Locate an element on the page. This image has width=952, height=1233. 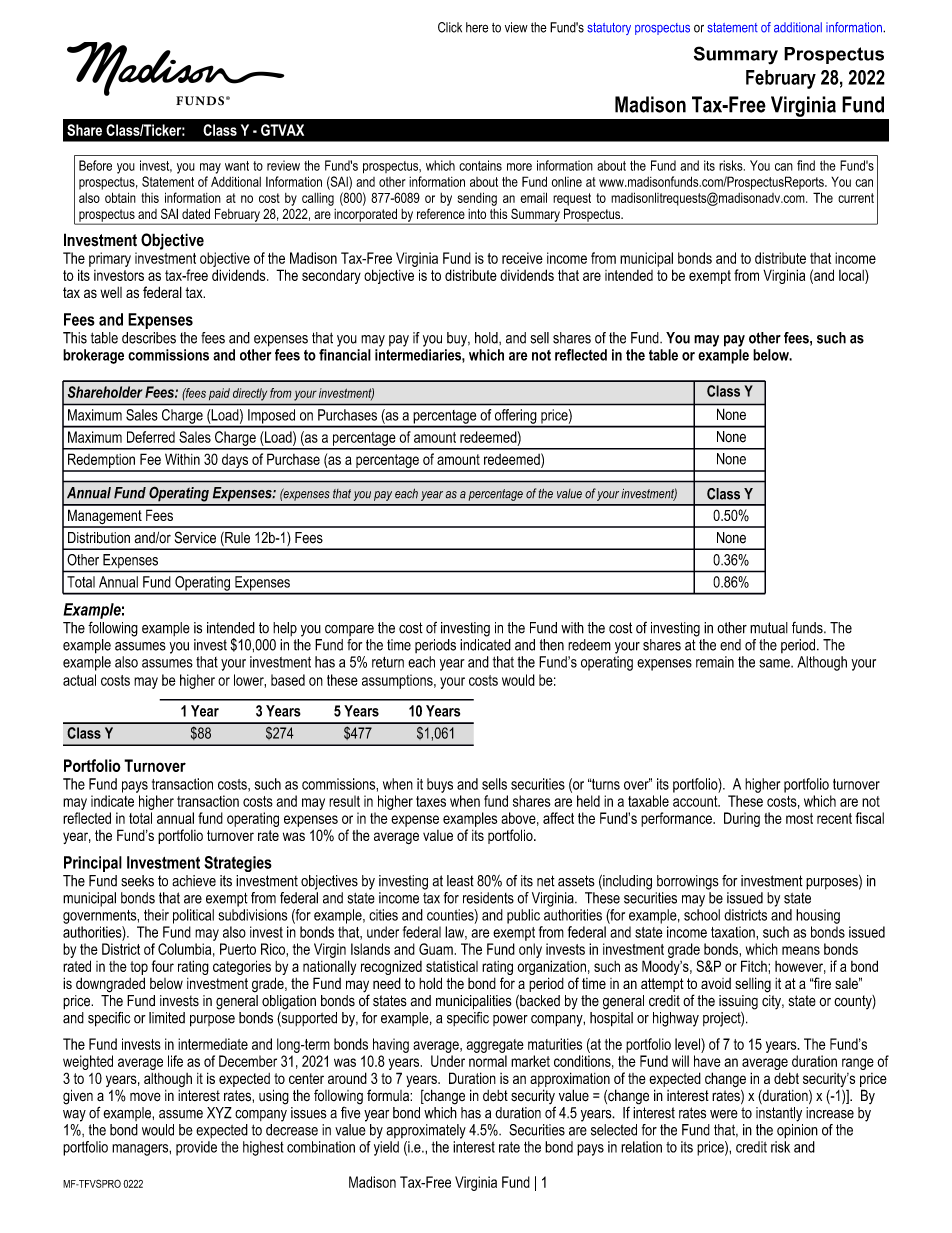
here is located at coordinates (477, 27).
